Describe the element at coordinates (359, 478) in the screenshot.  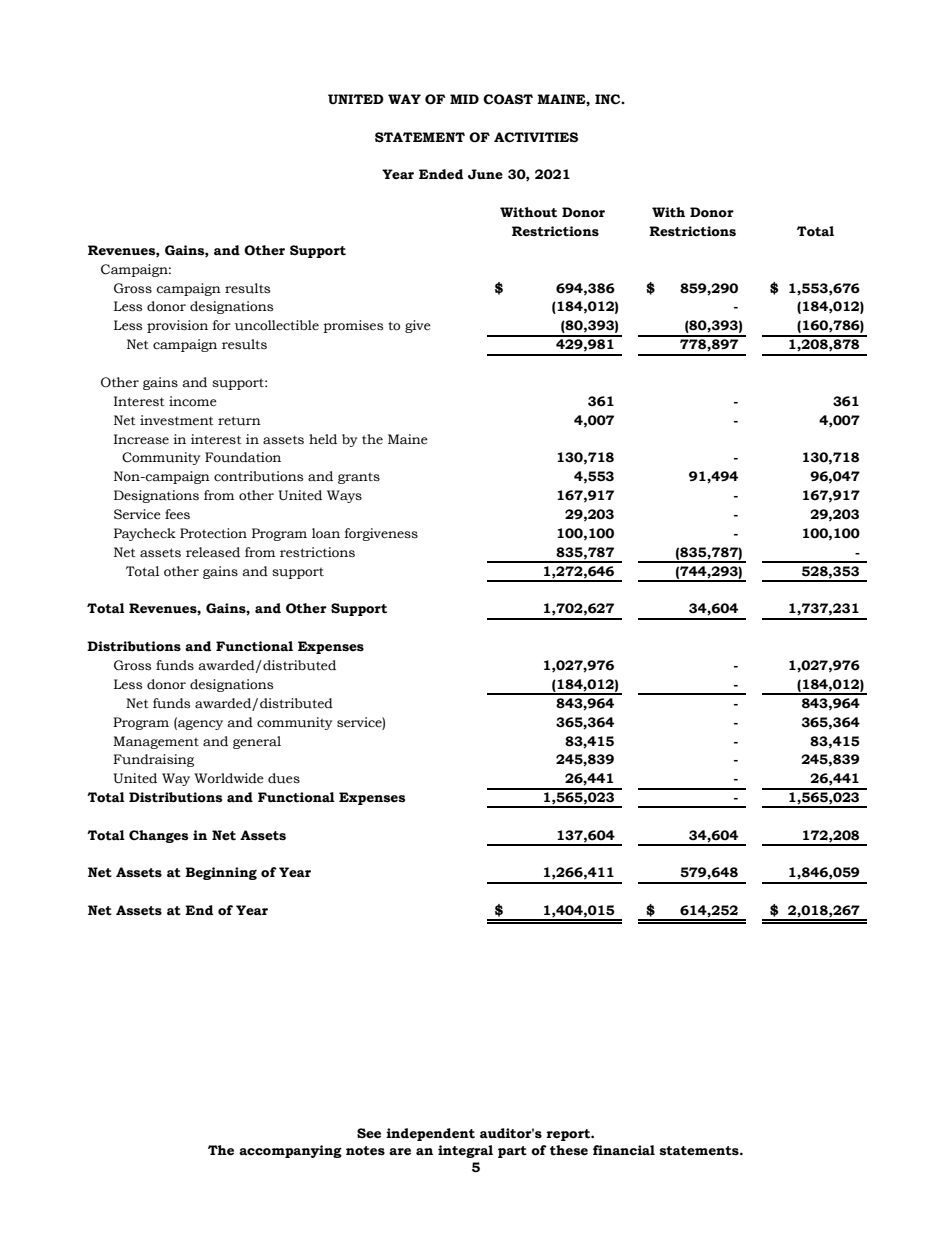
I see `grants` at that location.
